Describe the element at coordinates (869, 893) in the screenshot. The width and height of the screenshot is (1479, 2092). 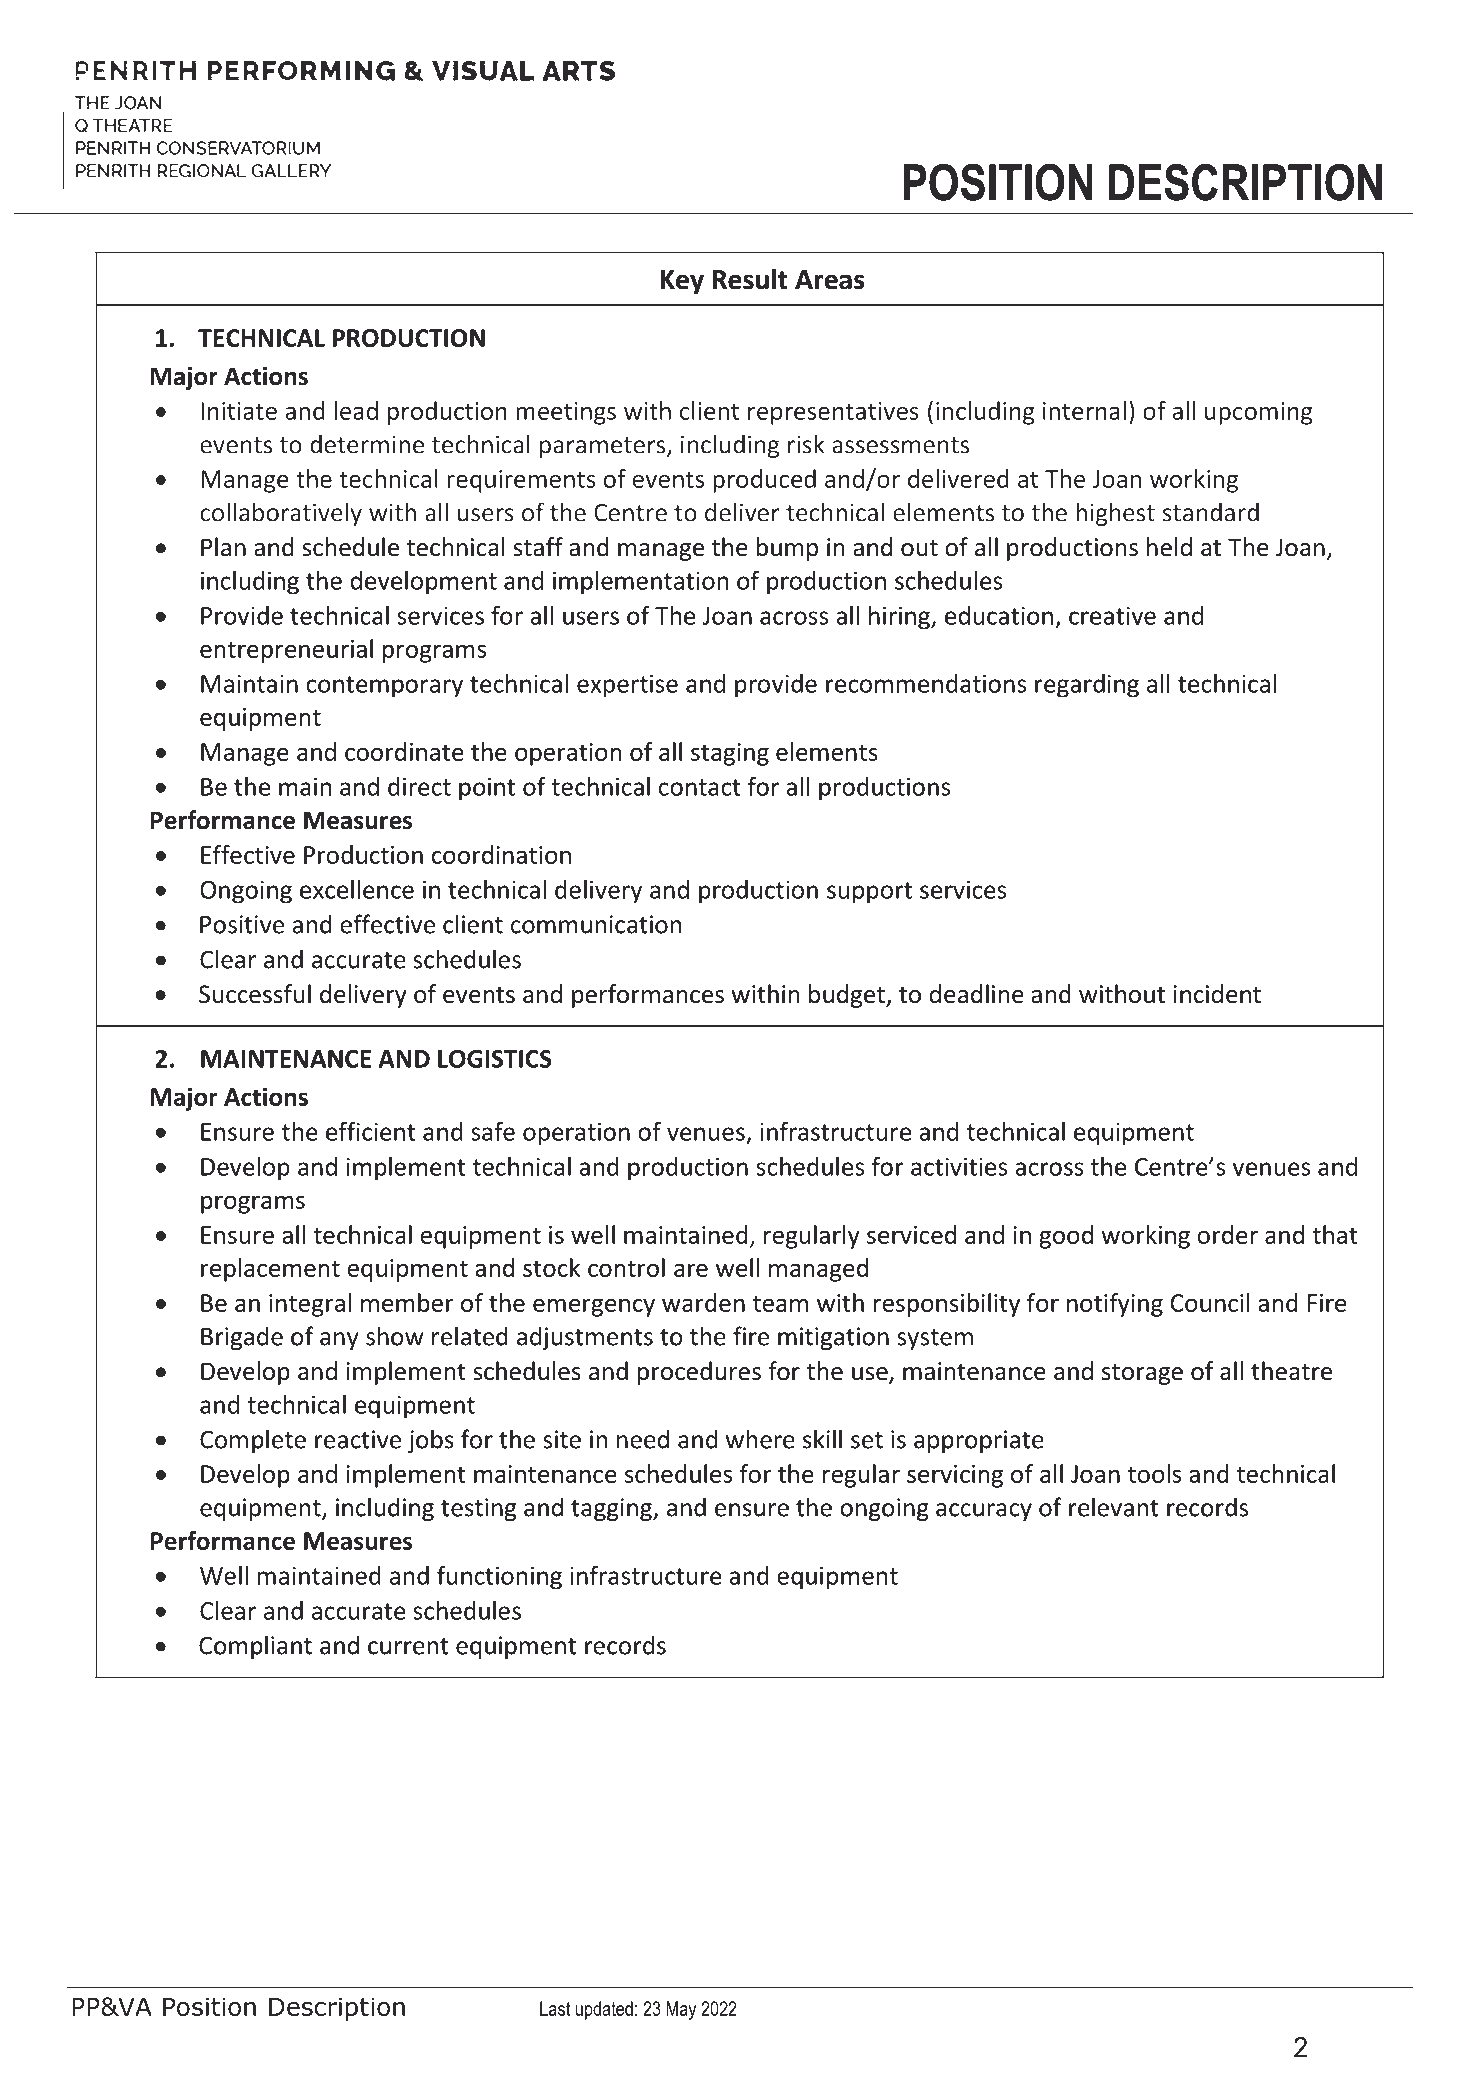
I see `support` at that location.
